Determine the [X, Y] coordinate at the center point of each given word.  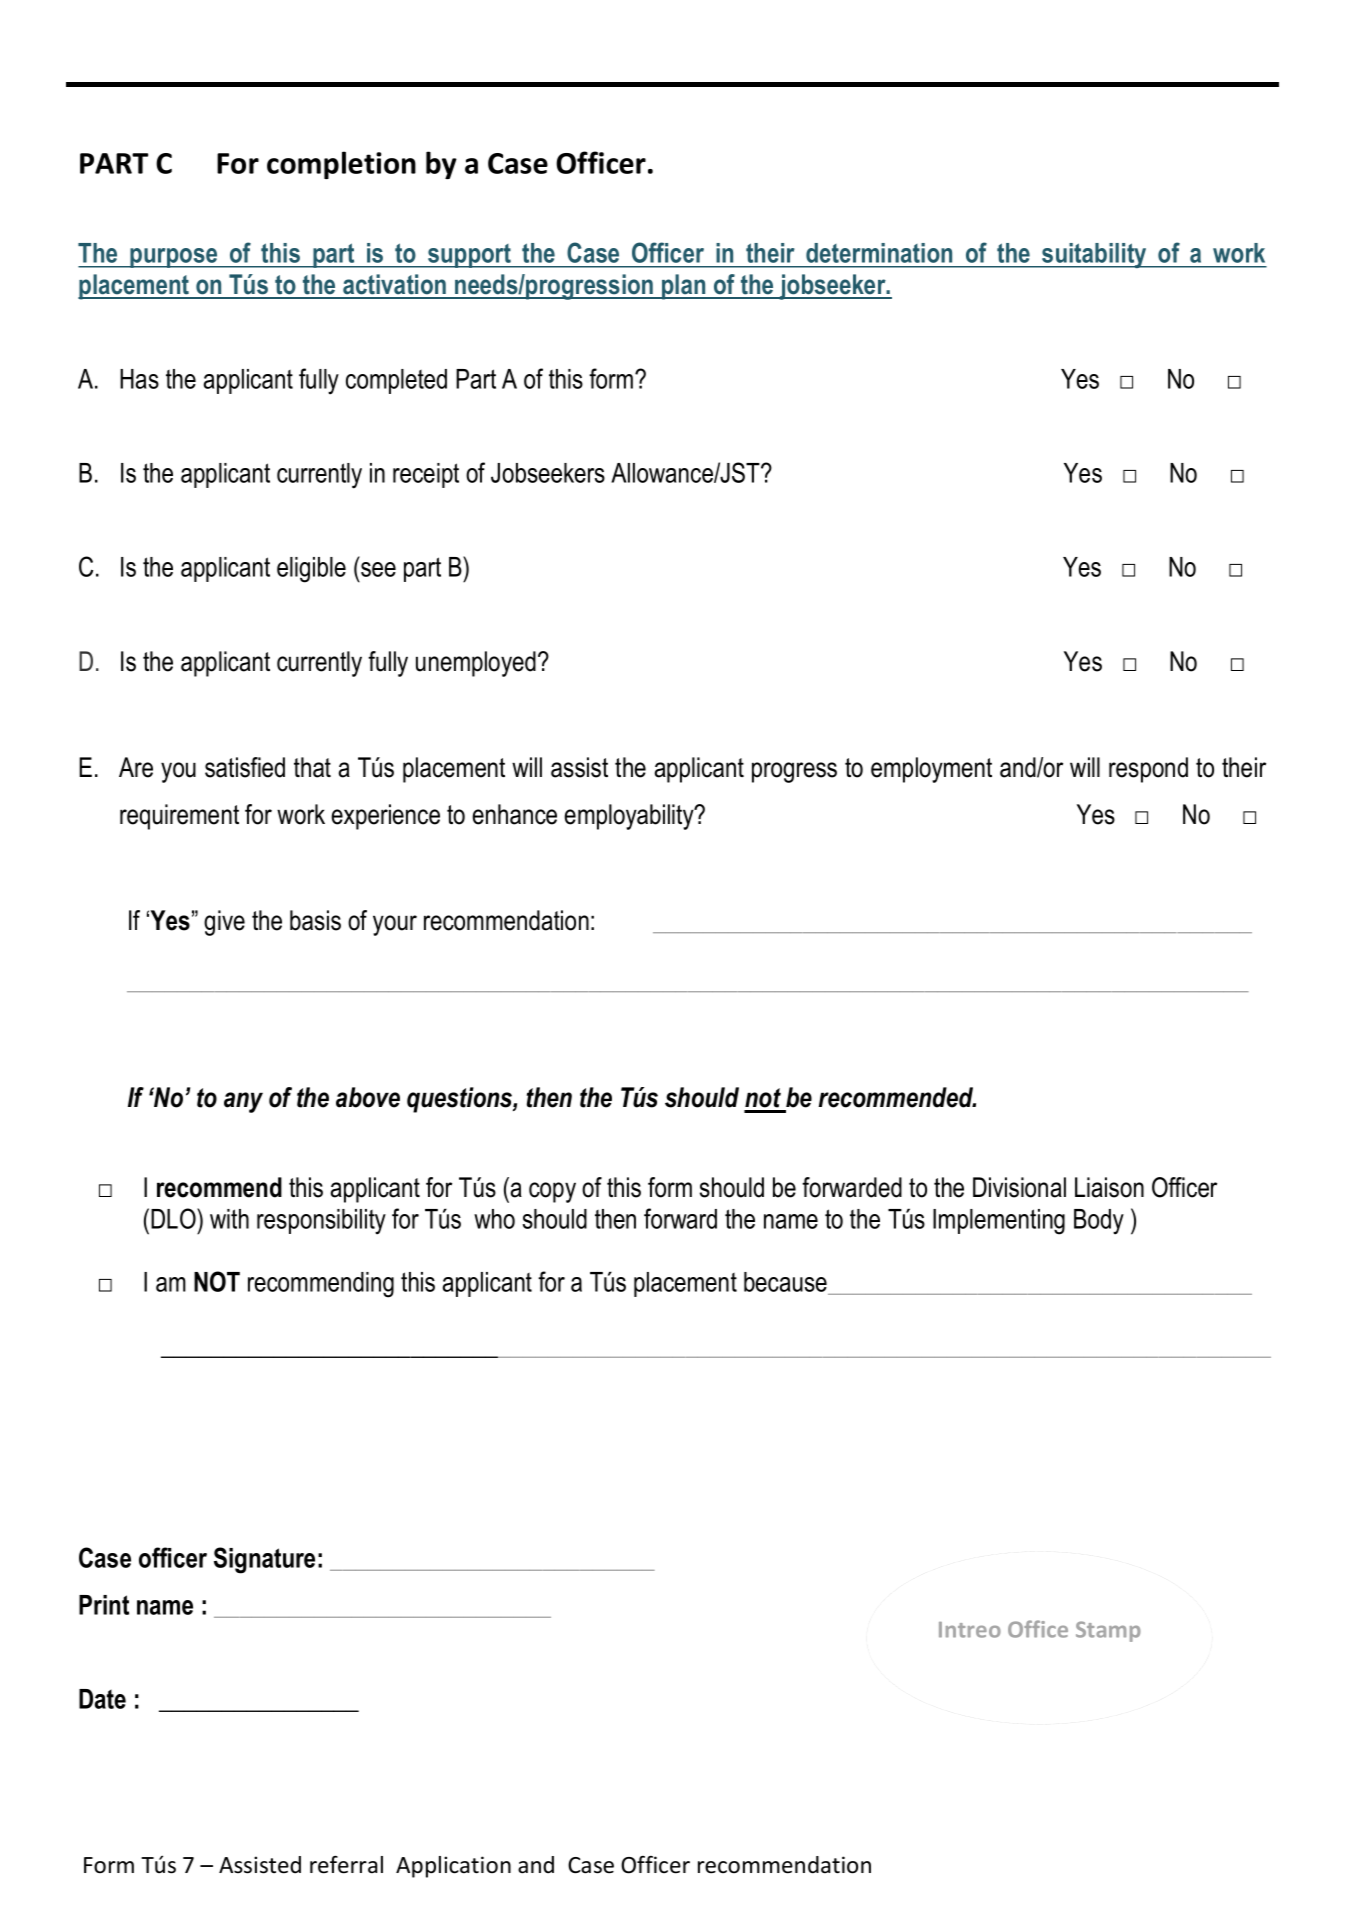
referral [346, 1865]
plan [684, 287]
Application [453, 1867]
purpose [174, 258]
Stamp [1108, 1631]
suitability [1094, 255]
